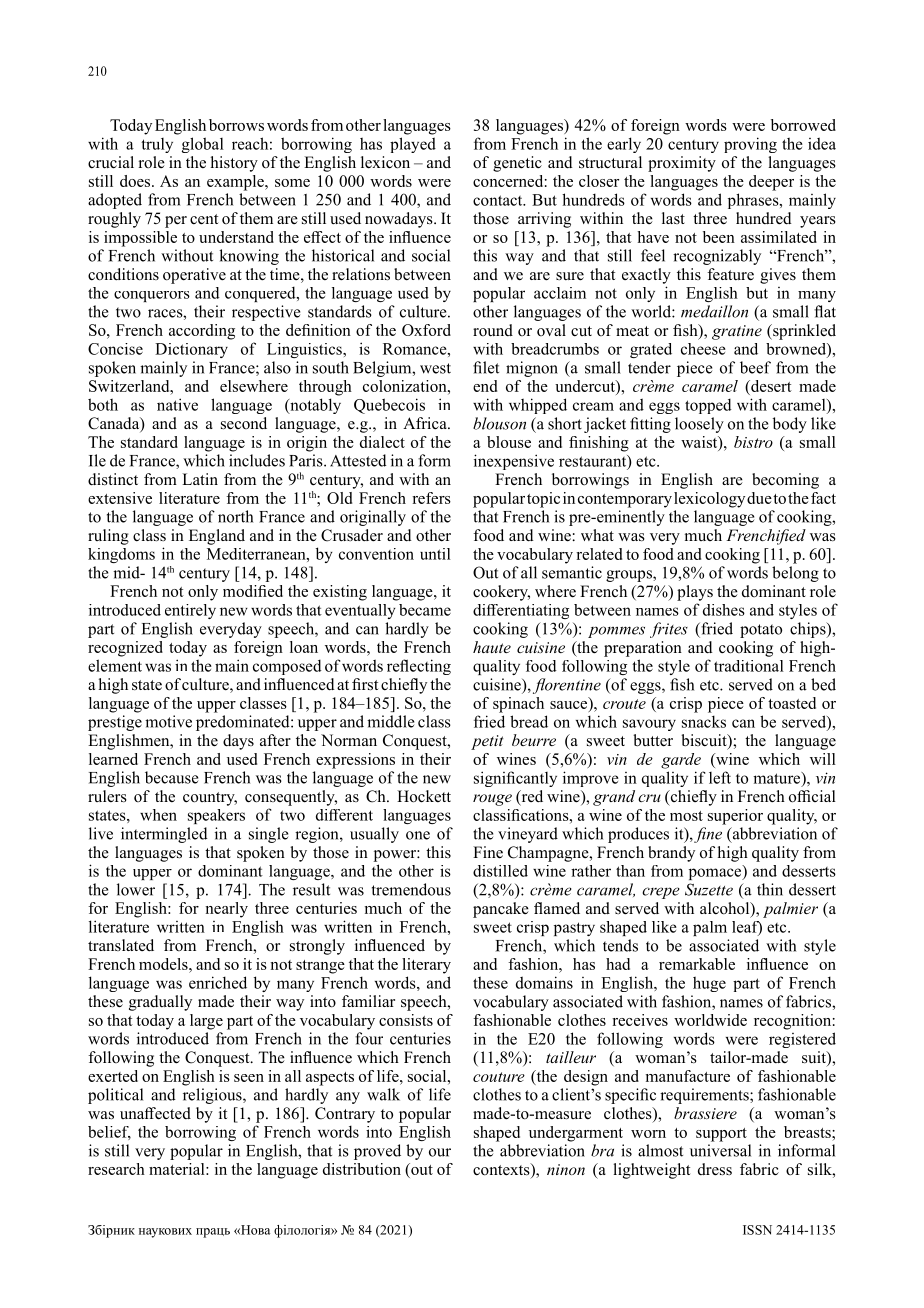 The image size is (924, 1308). I want to click on motive, so click(168, 721).
